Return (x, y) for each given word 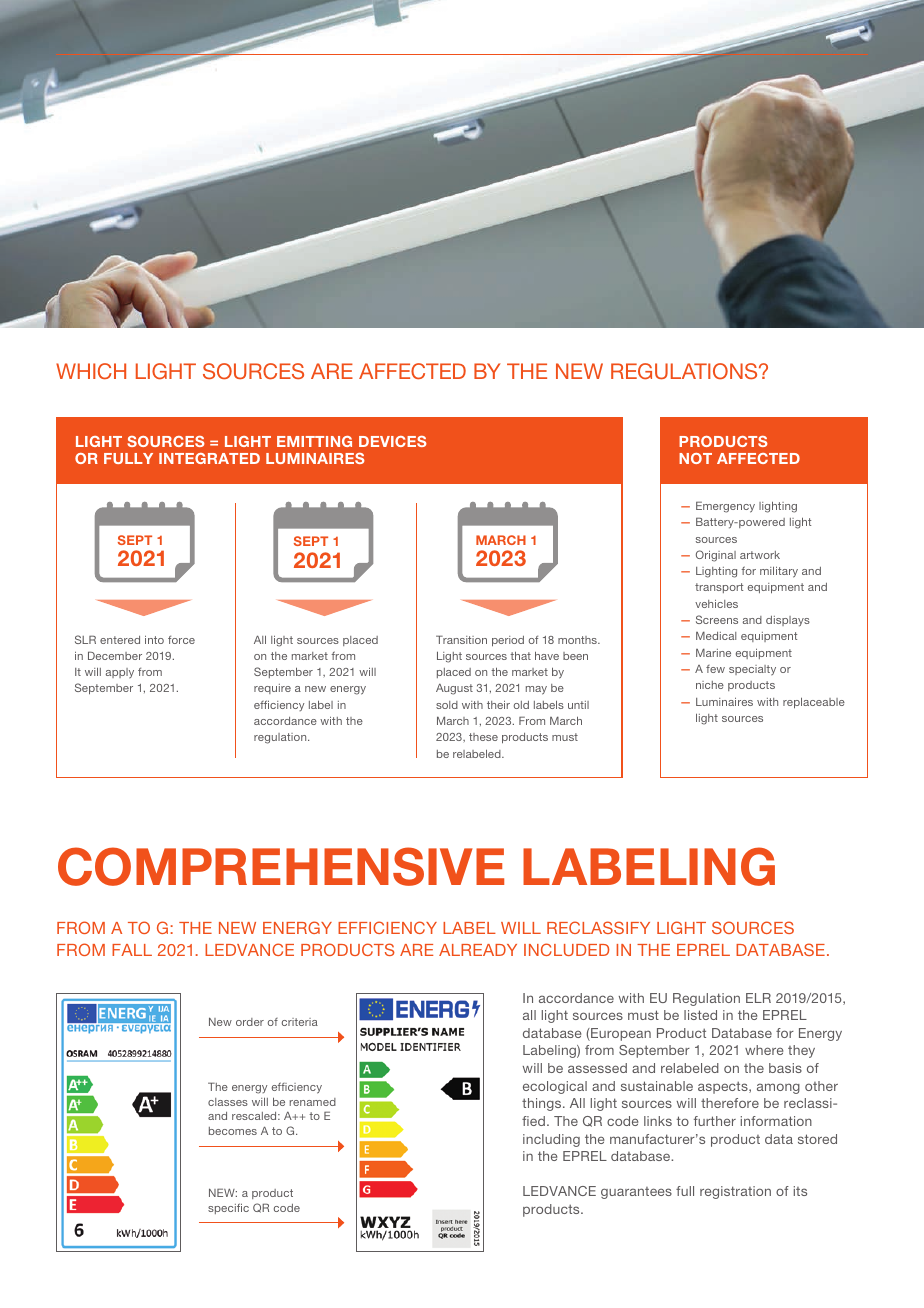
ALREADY (478, 950)
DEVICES (393, 441)
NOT (695, 458)
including (551, 1140)
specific (228, 1208)
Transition (461, 639)
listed (700, 1015)
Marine (713, 652)
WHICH (91, 371)
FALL (132, 950)
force (181, 639)
